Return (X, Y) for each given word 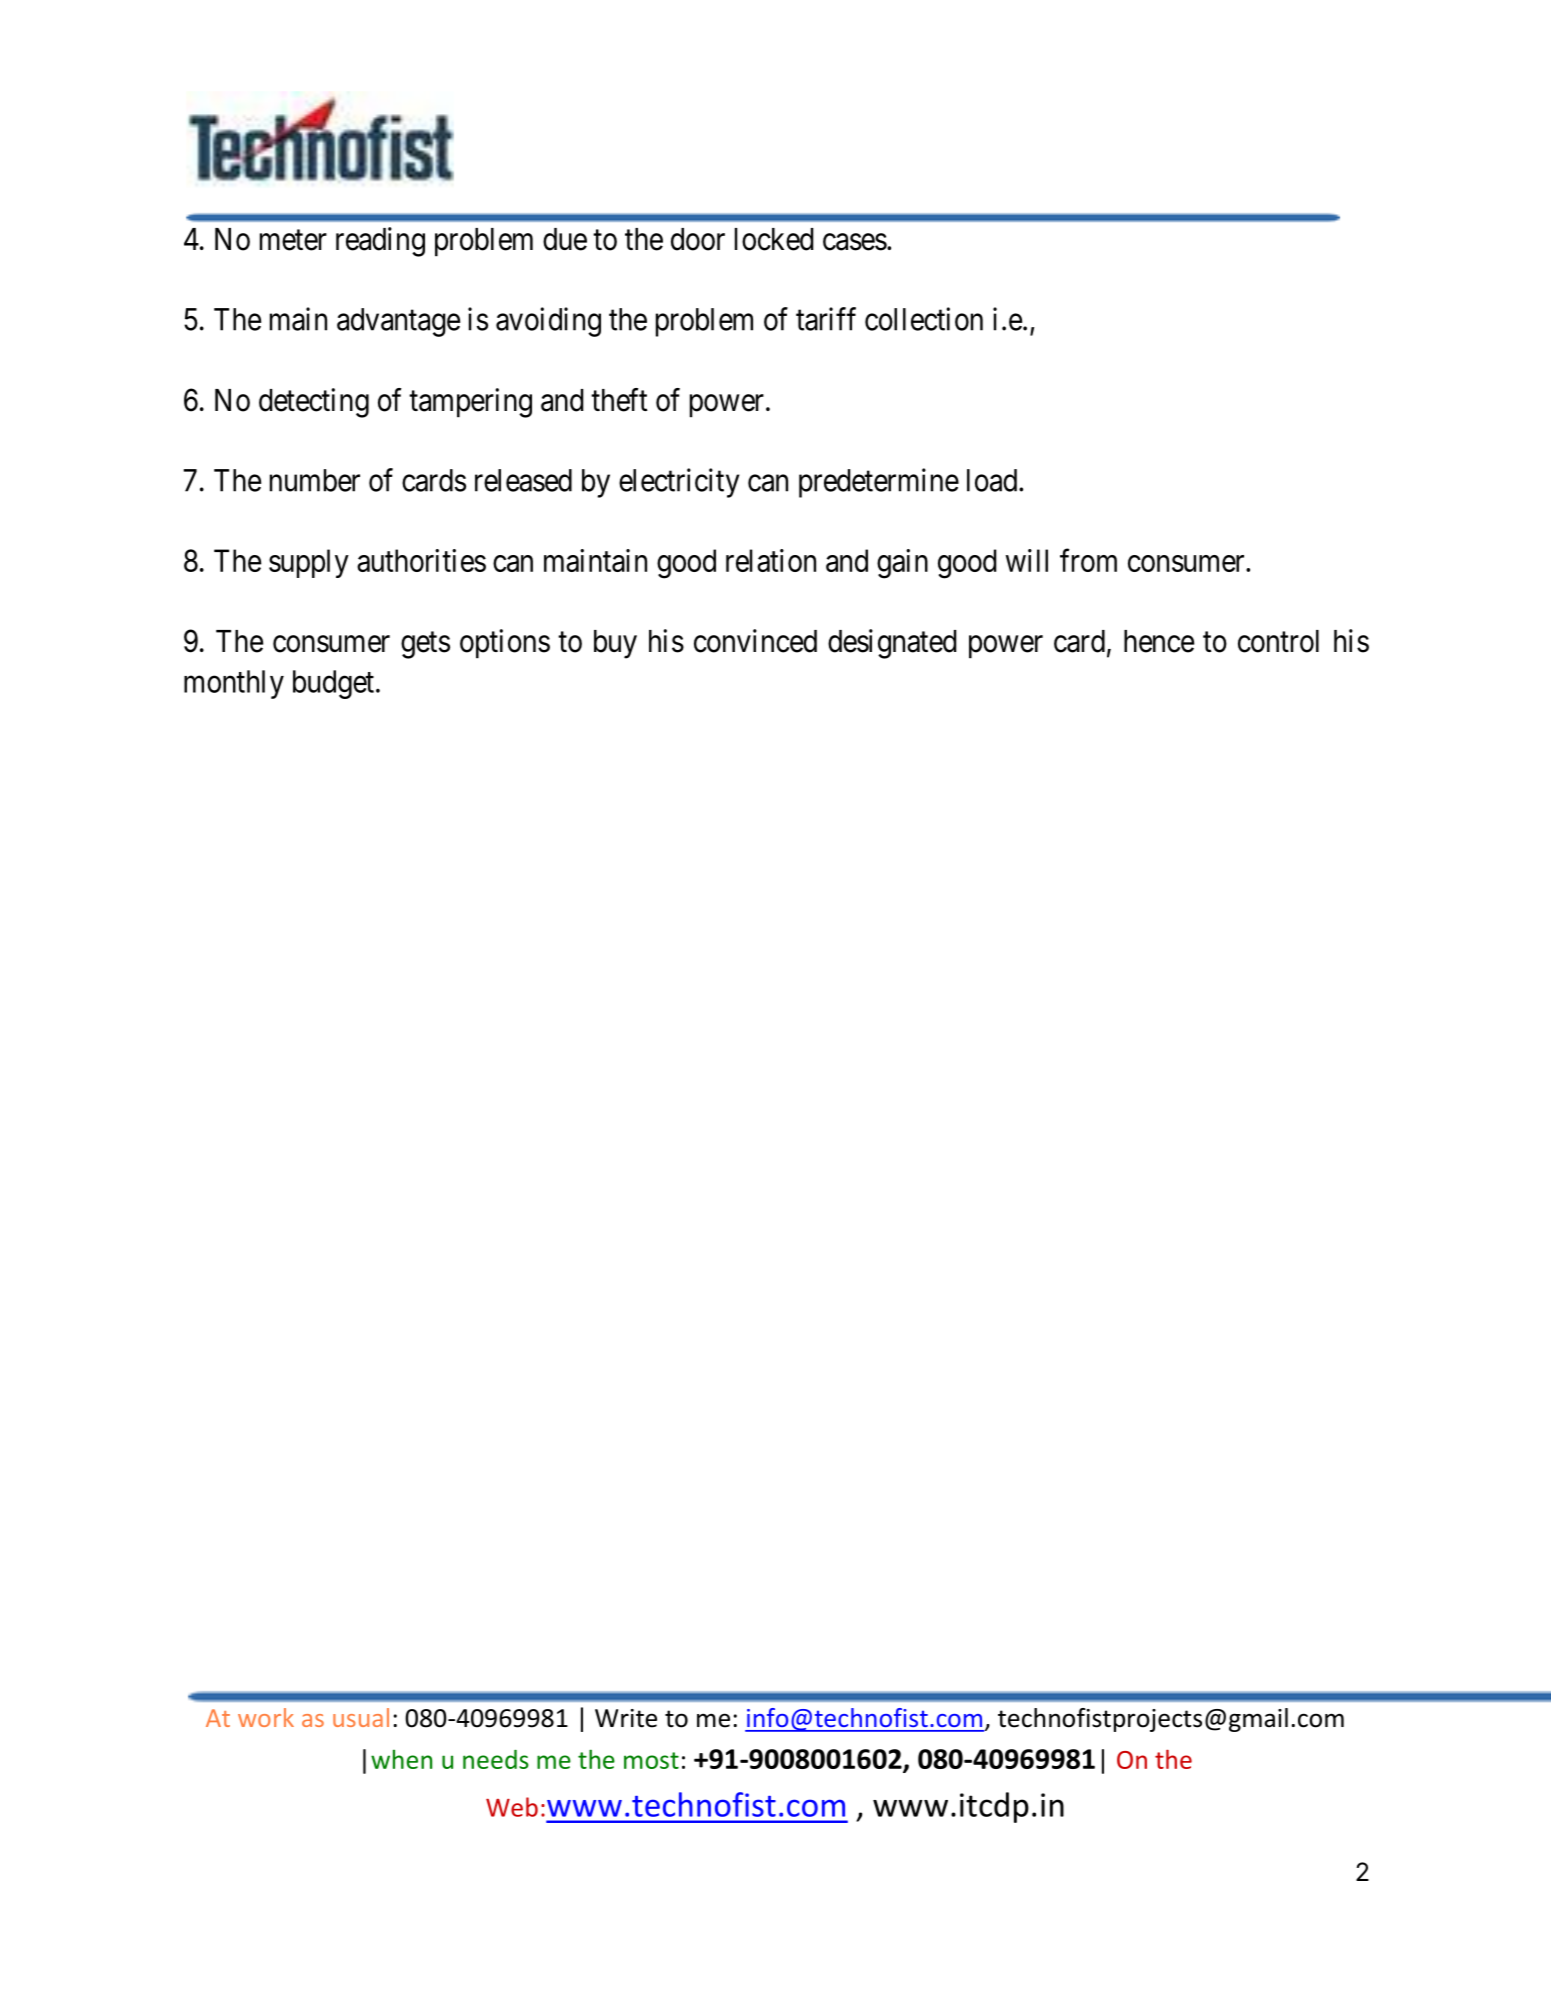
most (651, 1760)
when (401, 1759)
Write (626, 1718)
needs (496, 1759)
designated (892, 644)
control (1278, 641)
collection (924, 319)
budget (333, 684)
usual (361, 1717)
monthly (234, 684)
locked (774, 239)
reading (380, 242)
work (266, 1717)
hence (1159, 641)
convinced (755, 641)
